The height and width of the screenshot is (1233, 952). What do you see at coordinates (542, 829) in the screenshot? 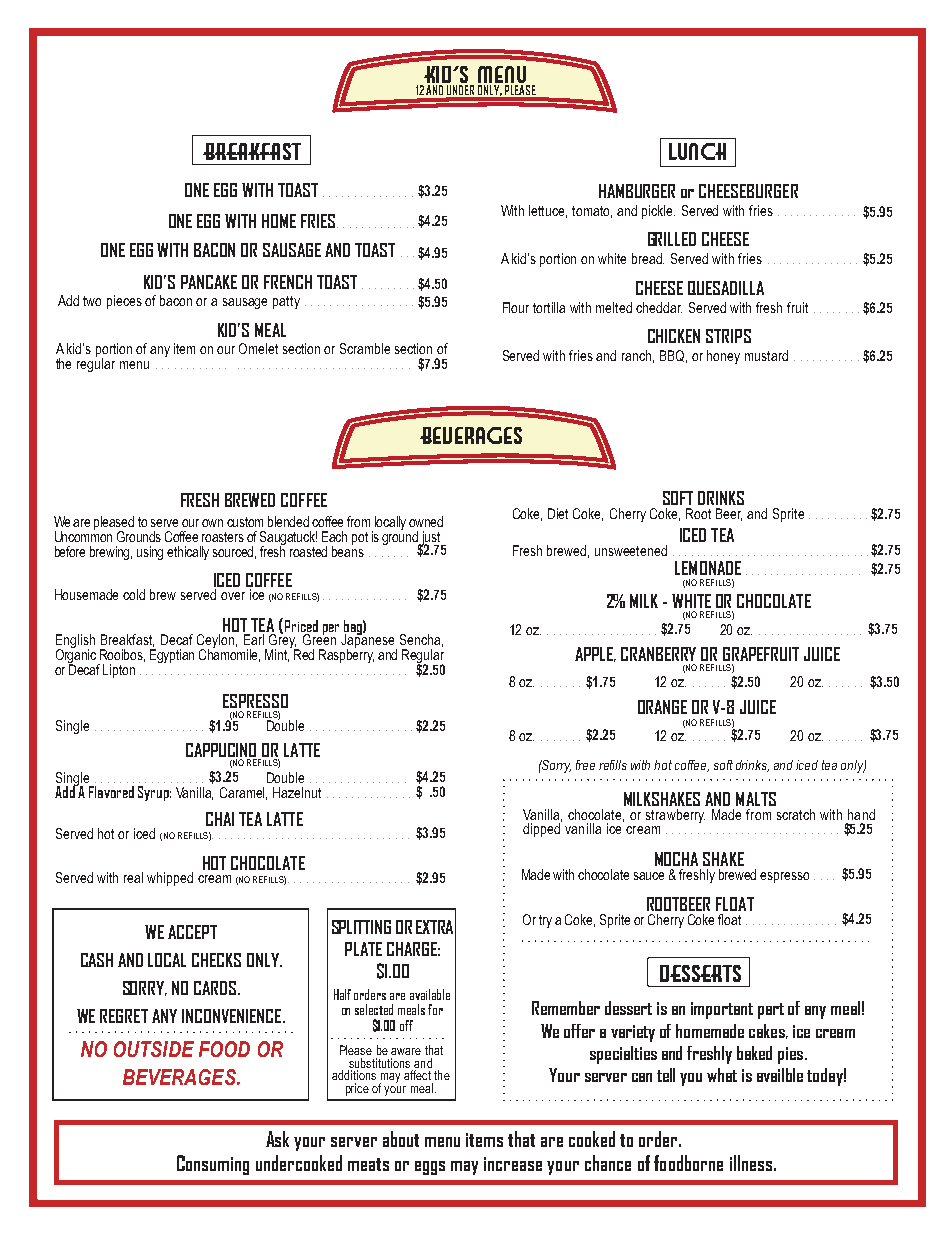
I see `dipped` at bounding box center [542, 829].
